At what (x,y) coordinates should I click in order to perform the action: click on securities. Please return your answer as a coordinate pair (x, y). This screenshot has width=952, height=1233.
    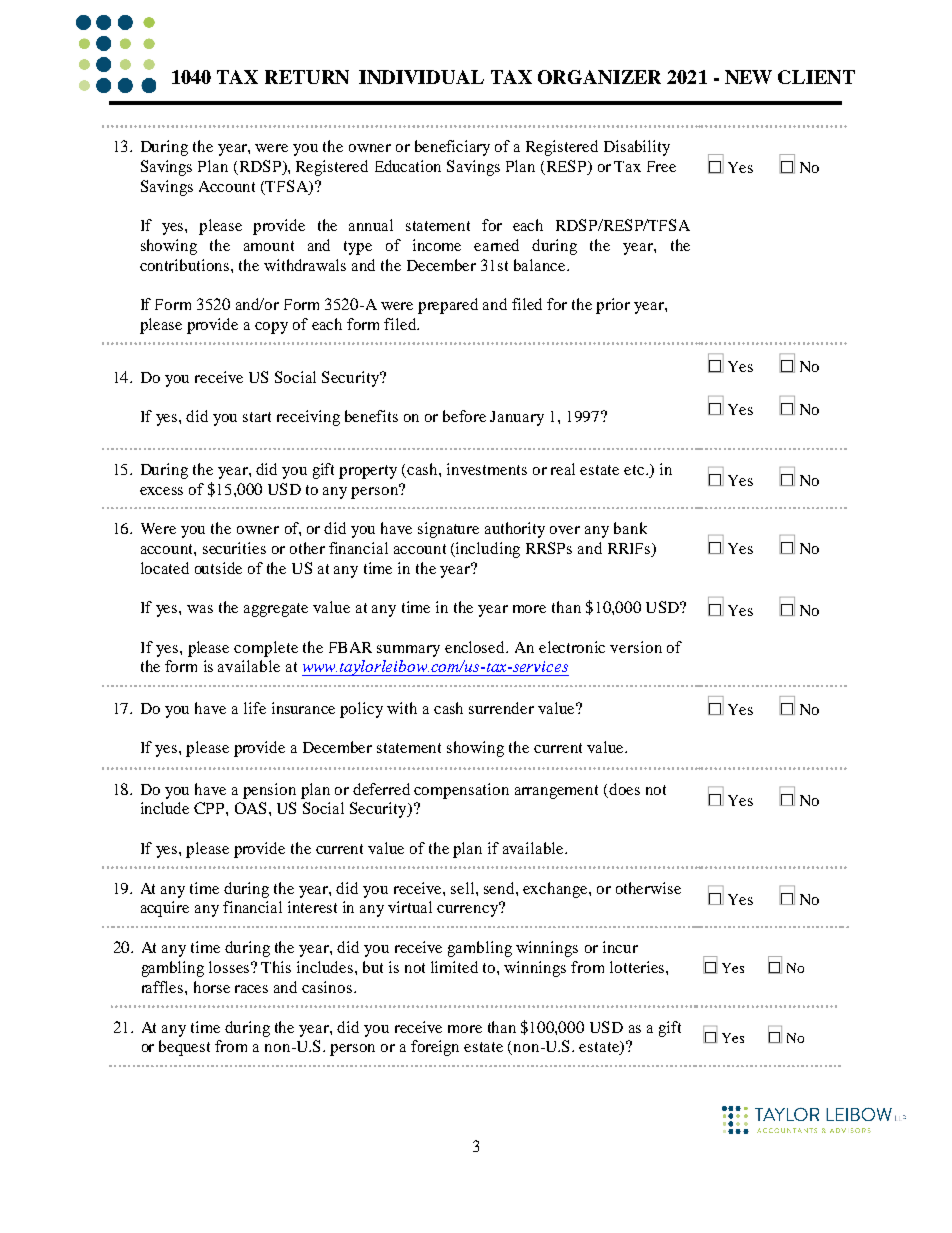
    Looking at the image, I should click on (234, 548).
